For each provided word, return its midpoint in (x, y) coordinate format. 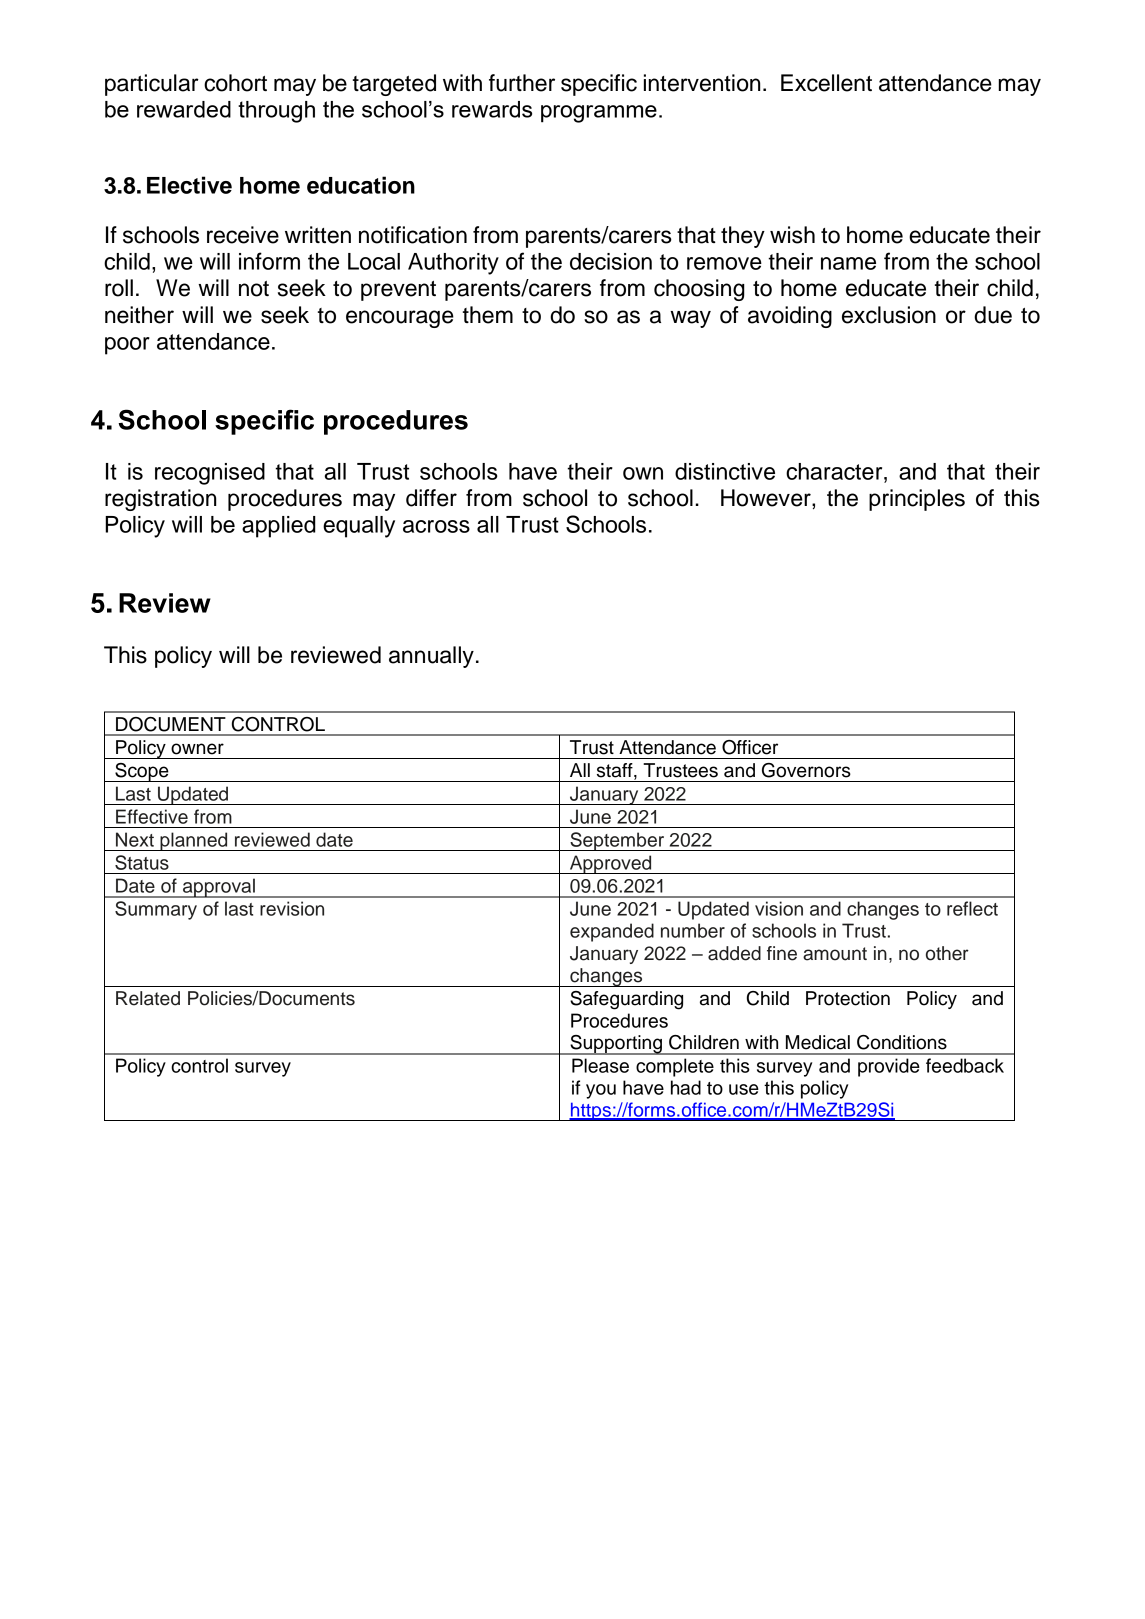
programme (599, 114)
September (617, 841)
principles (917, 500)
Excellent (826, 83)
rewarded (184, 109)
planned (194, 841)
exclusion (889, 315)
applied (279, 527)
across (436, 526)
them (488, 315)
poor (127, 346)
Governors (806, 770)
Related (148, 998)
